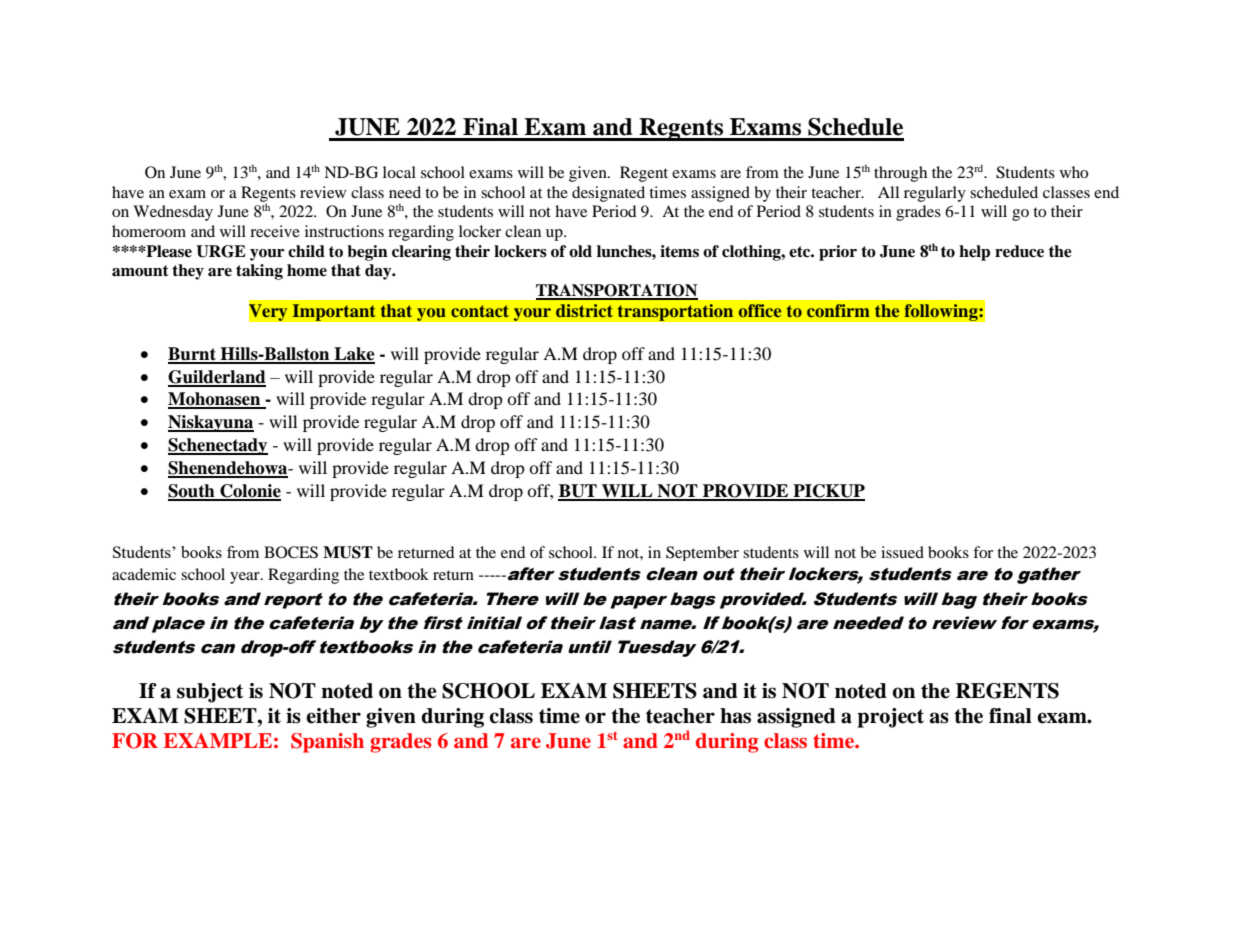 The image size is (1233, 952). Describe the element at coordinates (902, 552) in the screenshot. I see `issued` at that location.
